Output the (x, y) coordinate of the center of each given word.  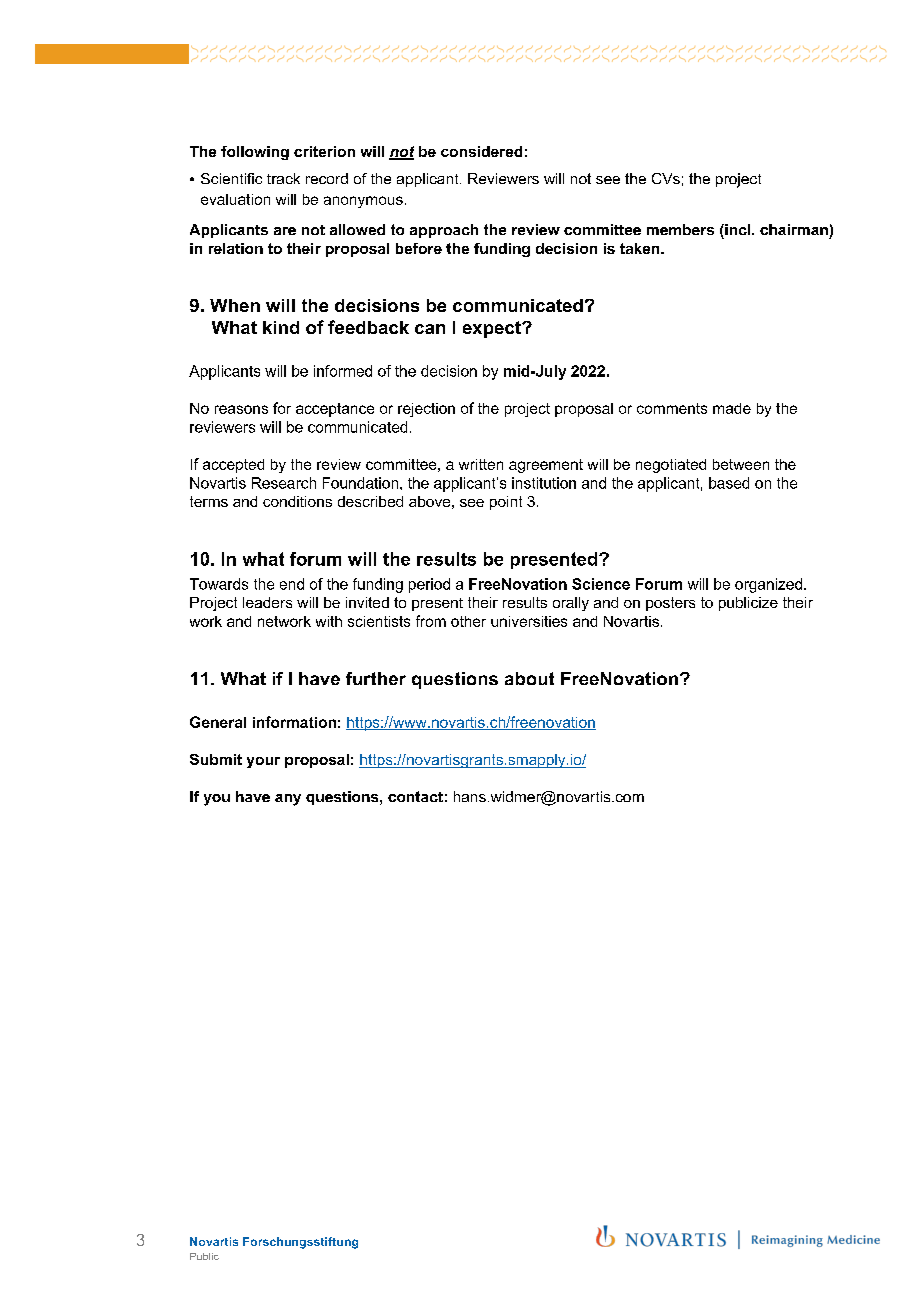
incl (738, 229)
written (481, 464)
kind (281, 327)
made (732, 408)
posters (670, 604)
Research (284, 483)
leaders (267, 602)
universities (529, 621)
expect (493, 329)
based (729, 483)
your (263, 762)
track (283, 178)
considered (481, 151)
